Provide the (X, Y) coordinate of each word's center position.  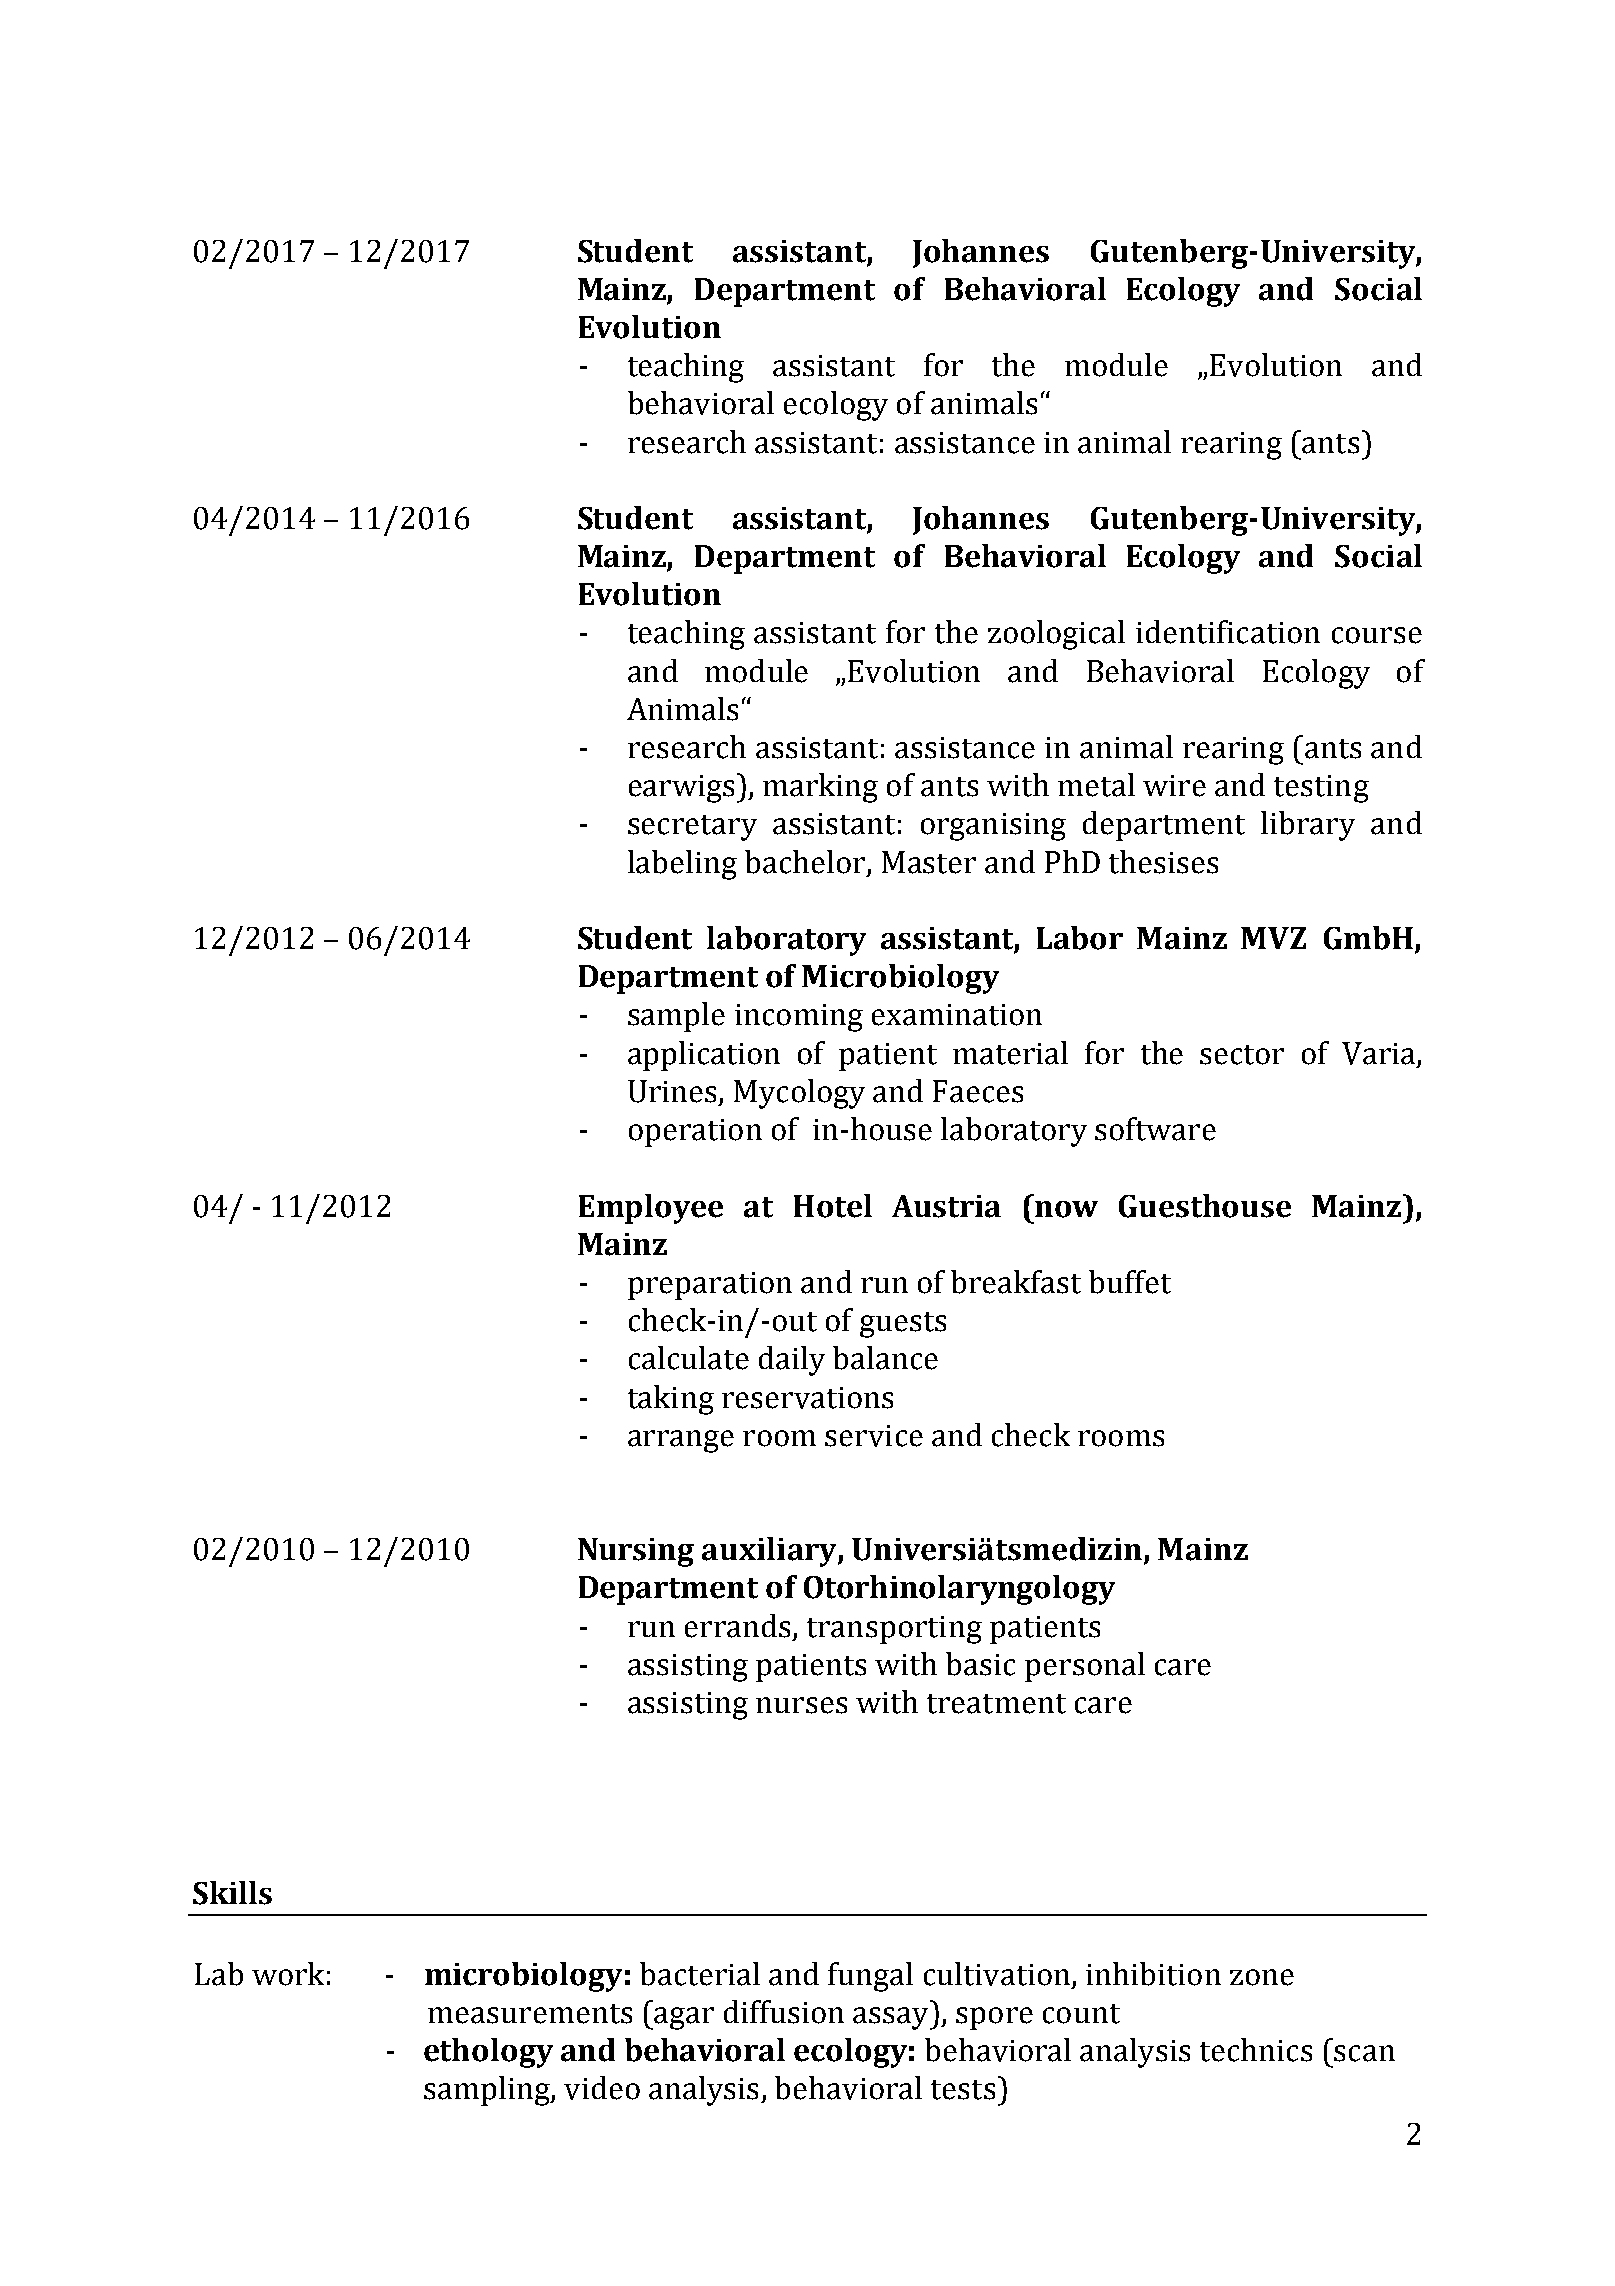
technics (1256, 2050)
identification (1228, 632)
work (288, 1974)
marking (820, 788)
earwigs (681, 789)
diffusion (784, 2012)
